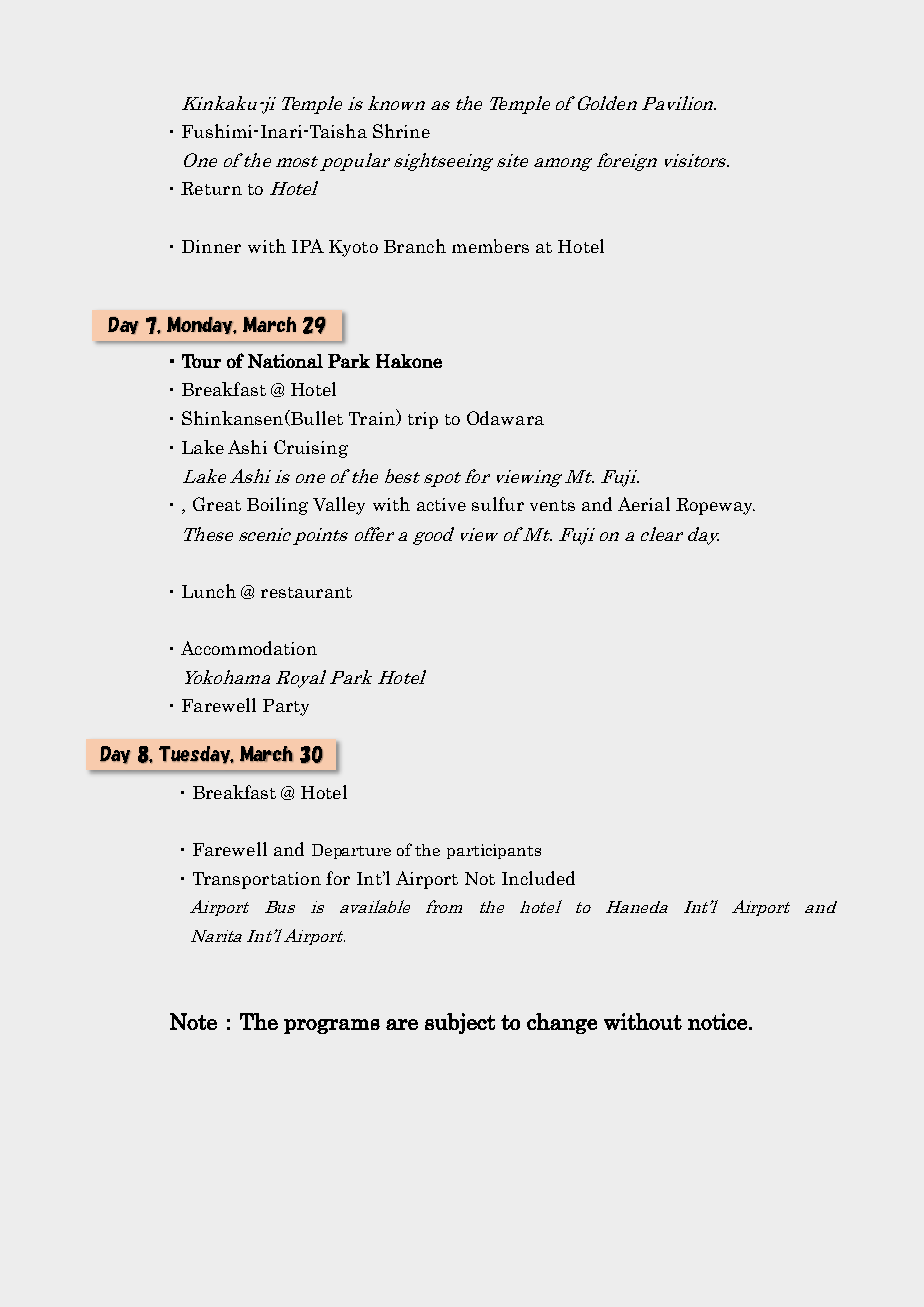 Image resolution: width=924 pixels, height=1307 pixels. I want to click on programs, so click(332, 1026).
